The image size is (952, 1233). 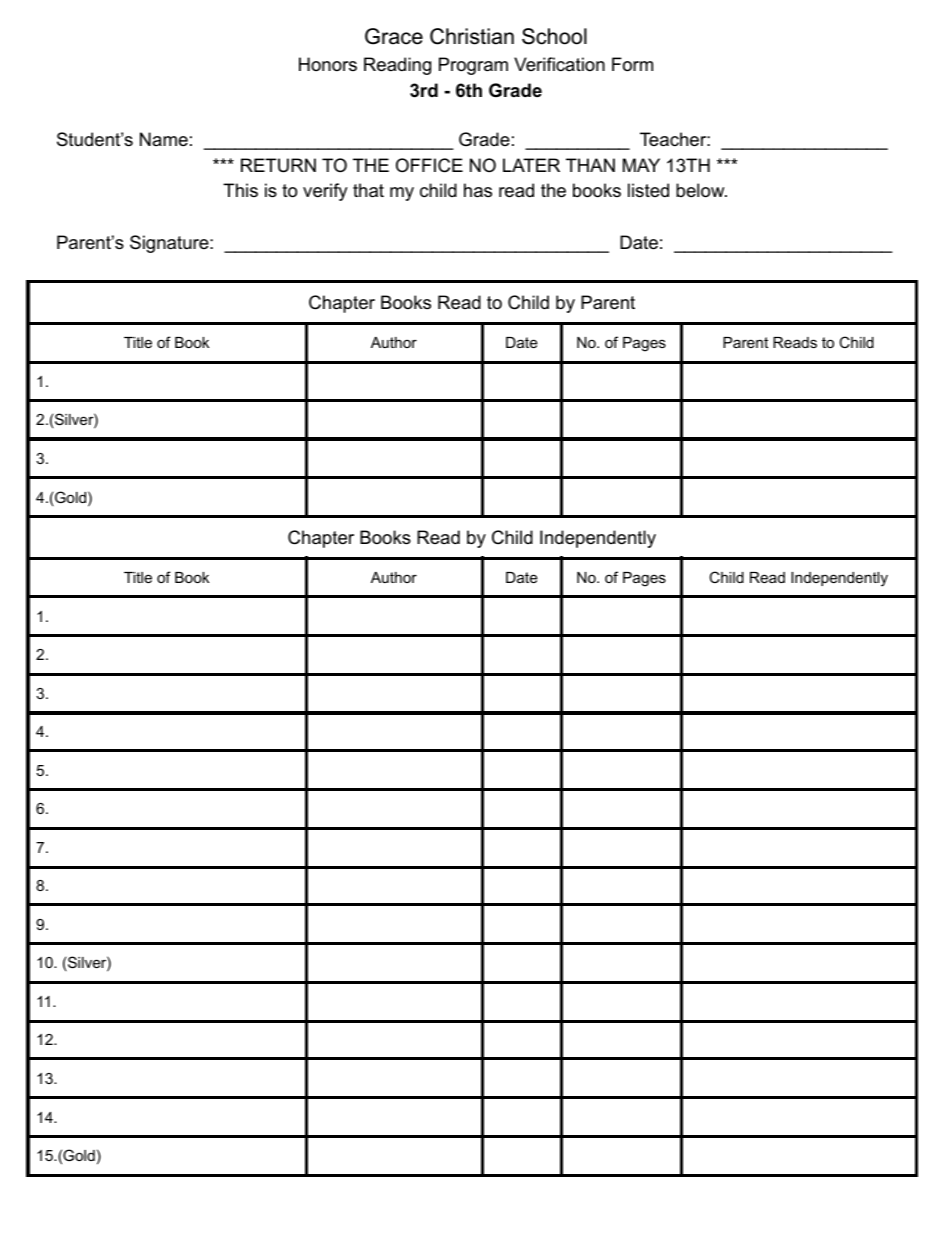 I want to click on Form, so click(x=632, y=64).
